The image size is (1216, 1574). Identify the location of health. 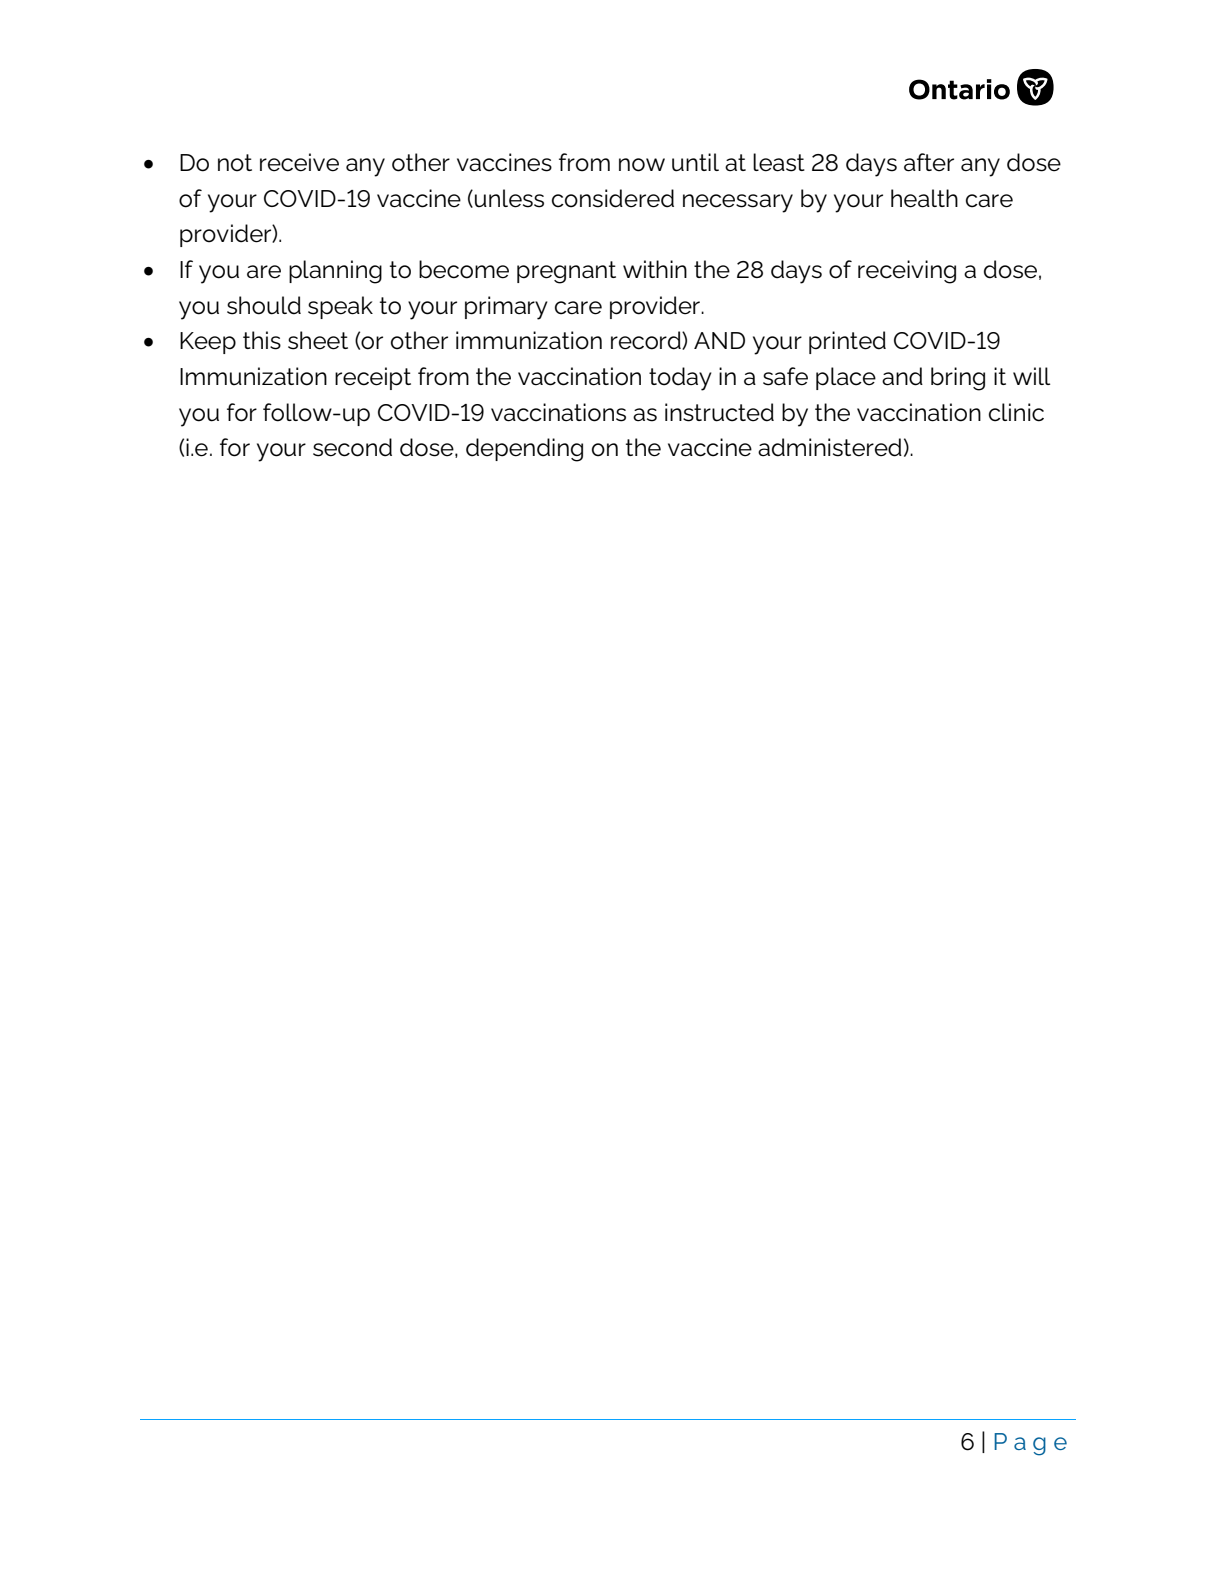
(924, 198).
